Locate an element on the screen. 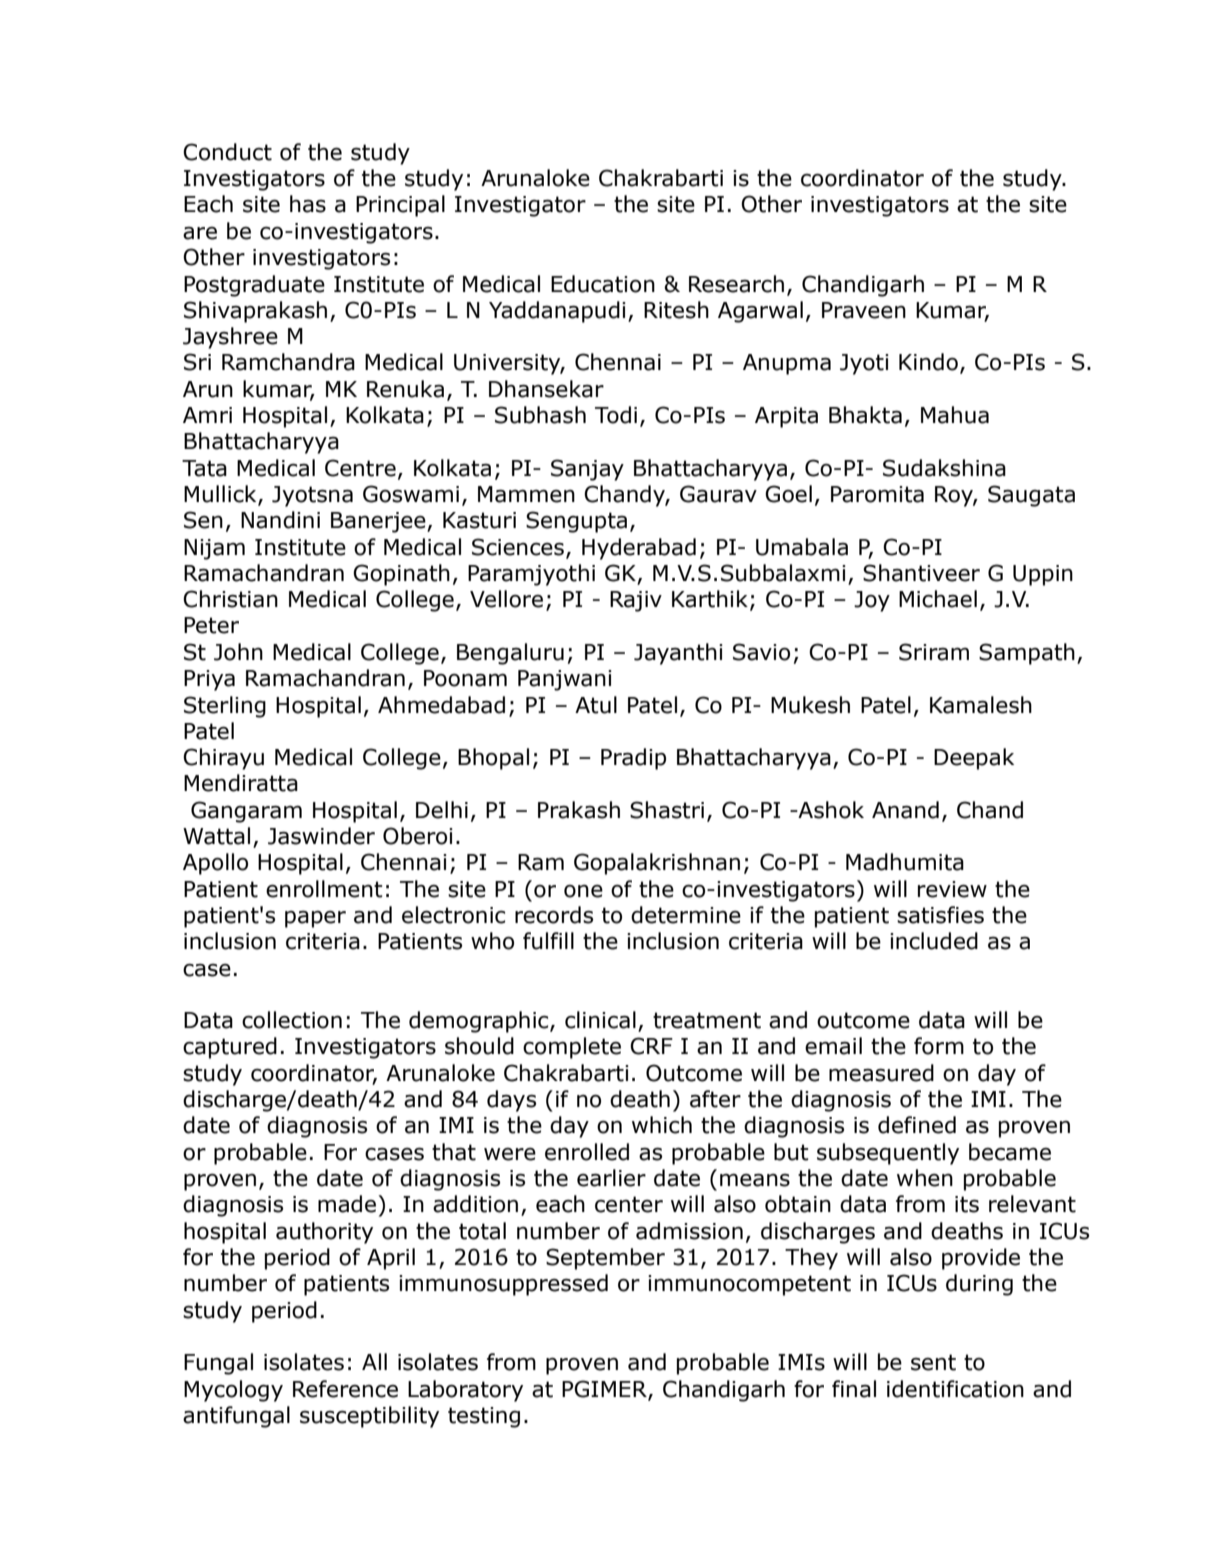 The height and width of the screenshot is (1561, 1206). Research is located at coordinates (736, 284).
